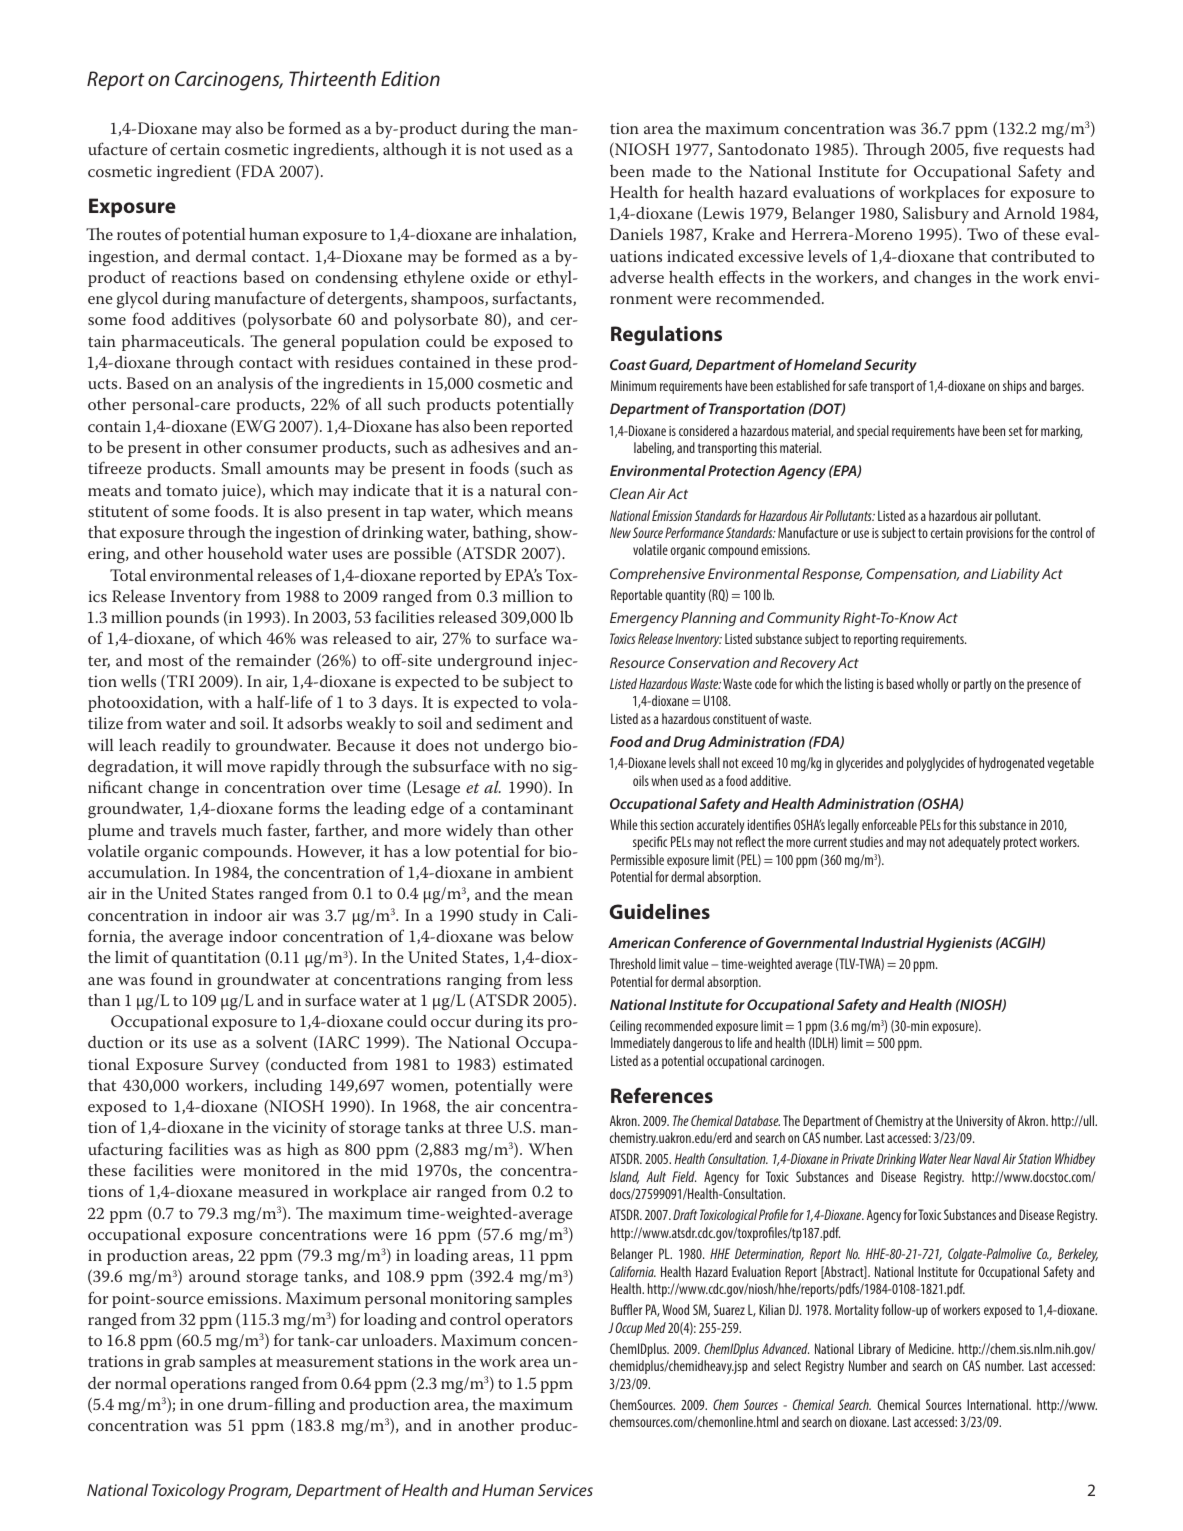 This screenshot has width=1183, height=1531. What do you see at coordinates (985, 148) in the screenshot?
I see `five` at bounding box center [985, 148].
